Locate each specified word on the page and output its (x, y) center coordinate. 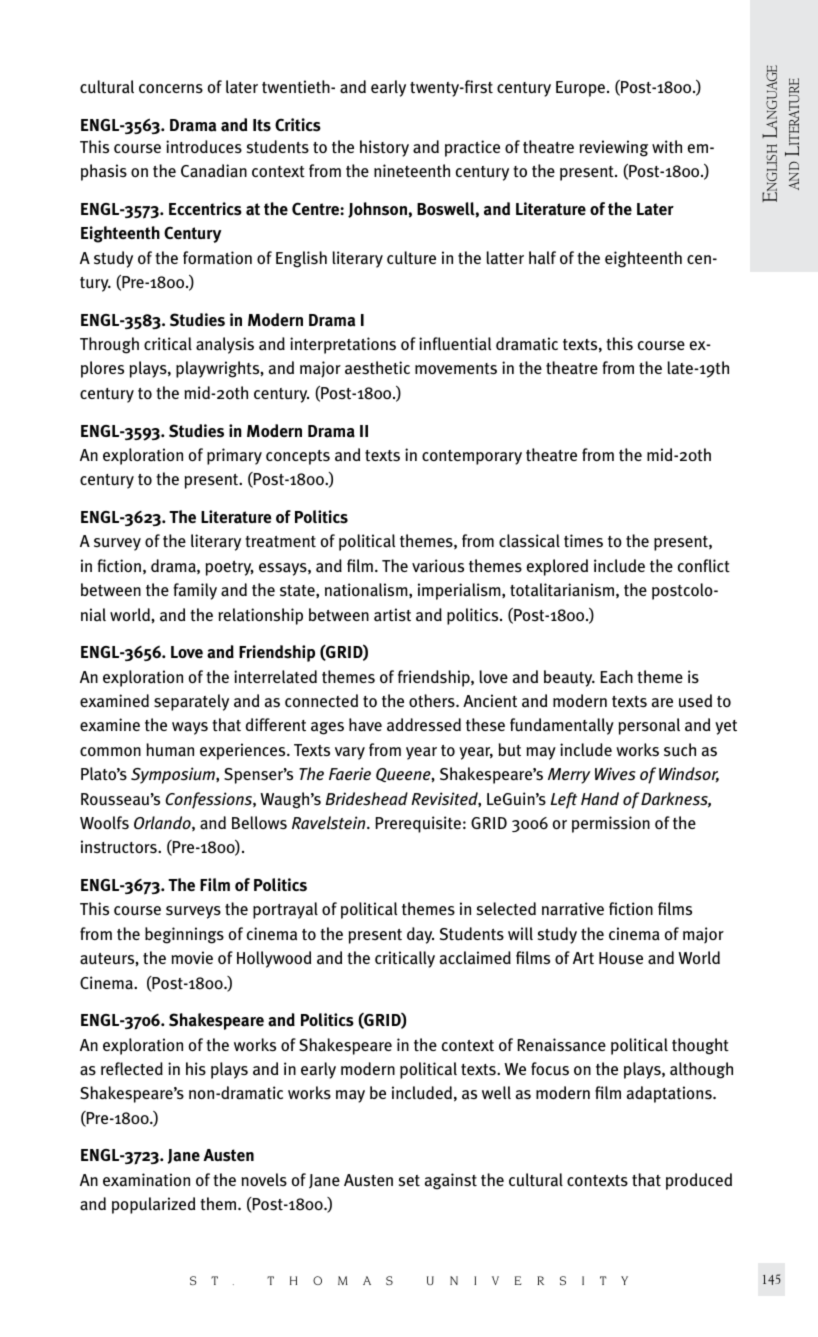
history (384, 148)
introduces (204, 147)
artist (392, 615)
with (667, 146)
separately (191, 702)
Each (617, 677)
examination (146, 1180)
